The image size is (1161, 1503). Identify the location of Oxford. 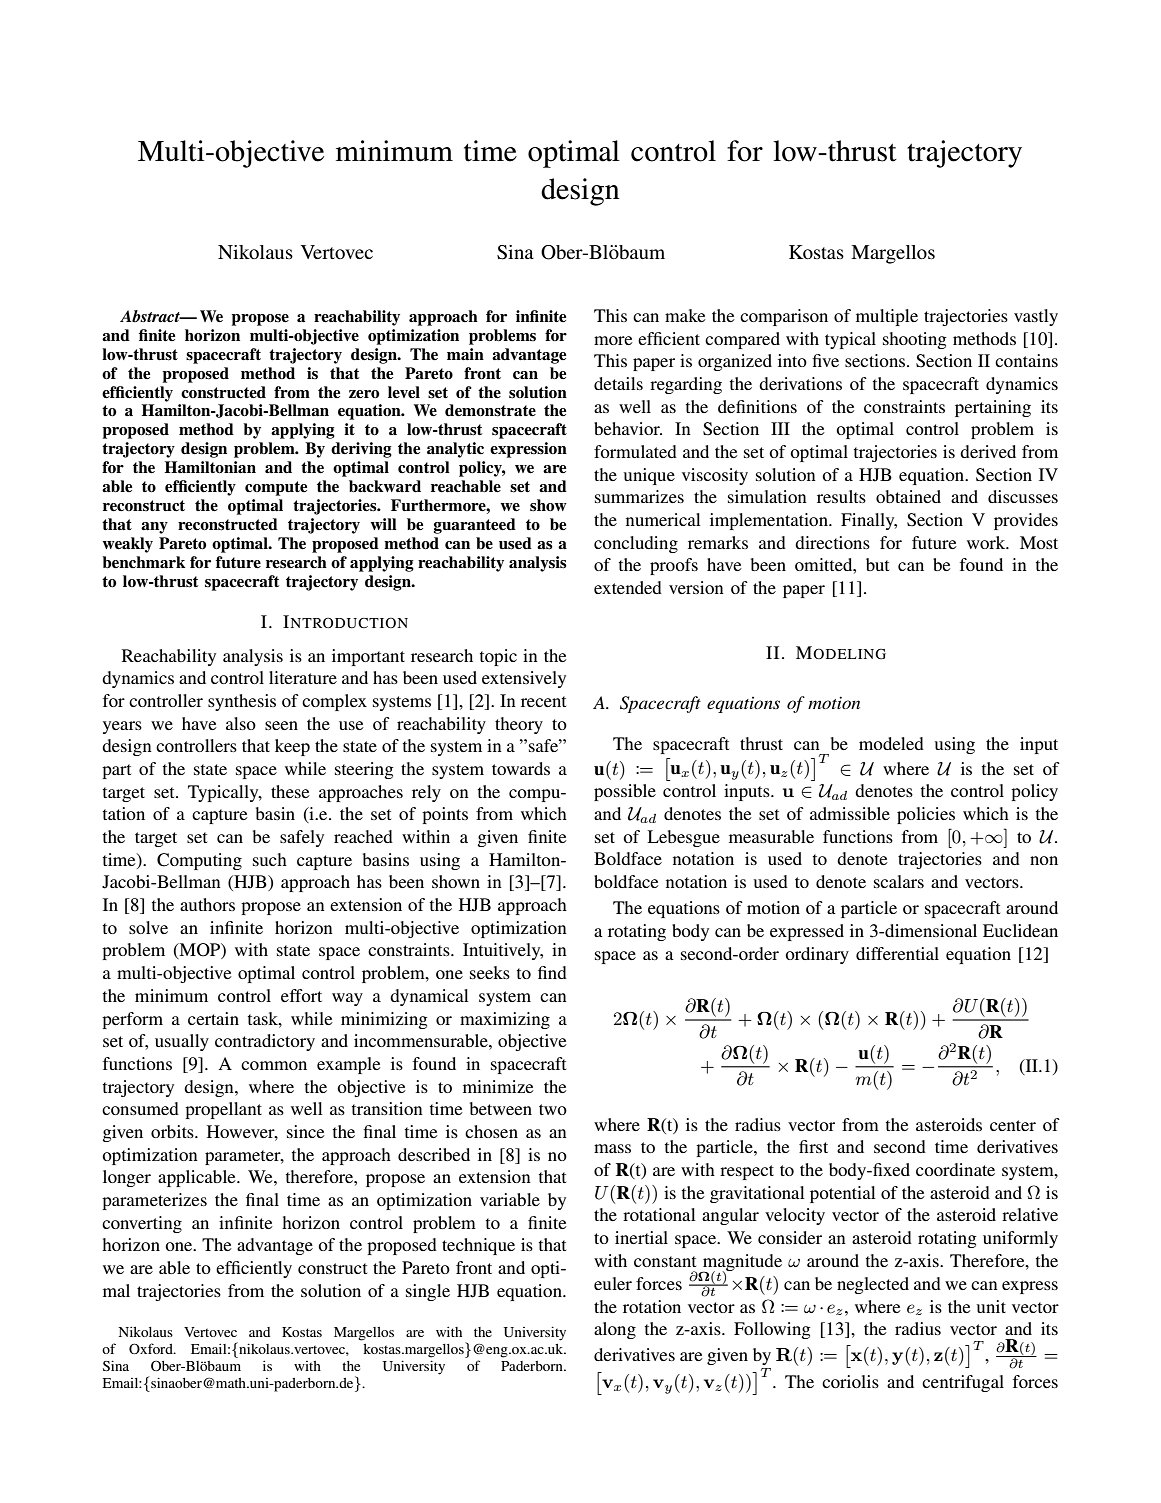
(152, 1348).
